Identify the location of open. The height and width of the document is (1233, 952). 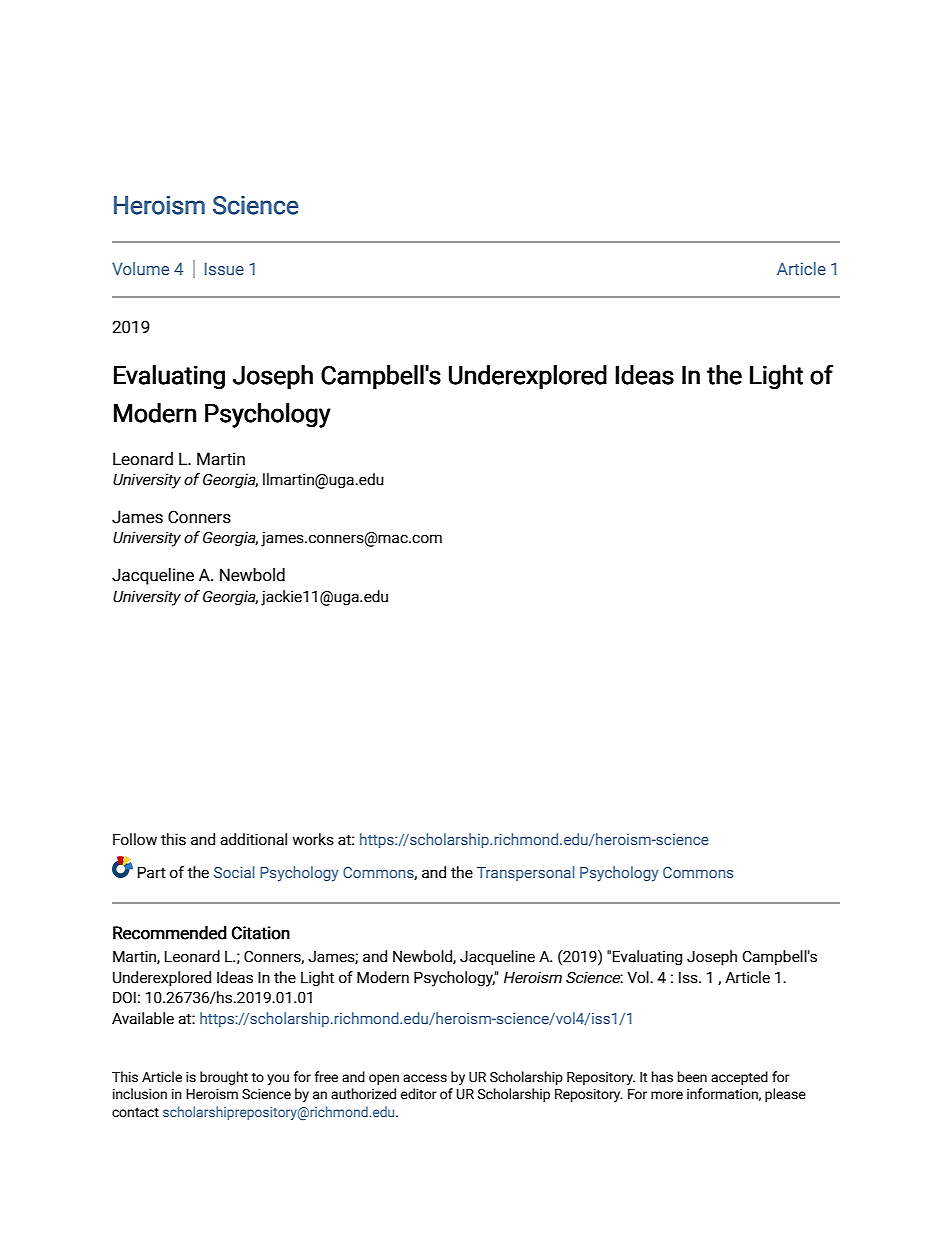
(384, 1079).
